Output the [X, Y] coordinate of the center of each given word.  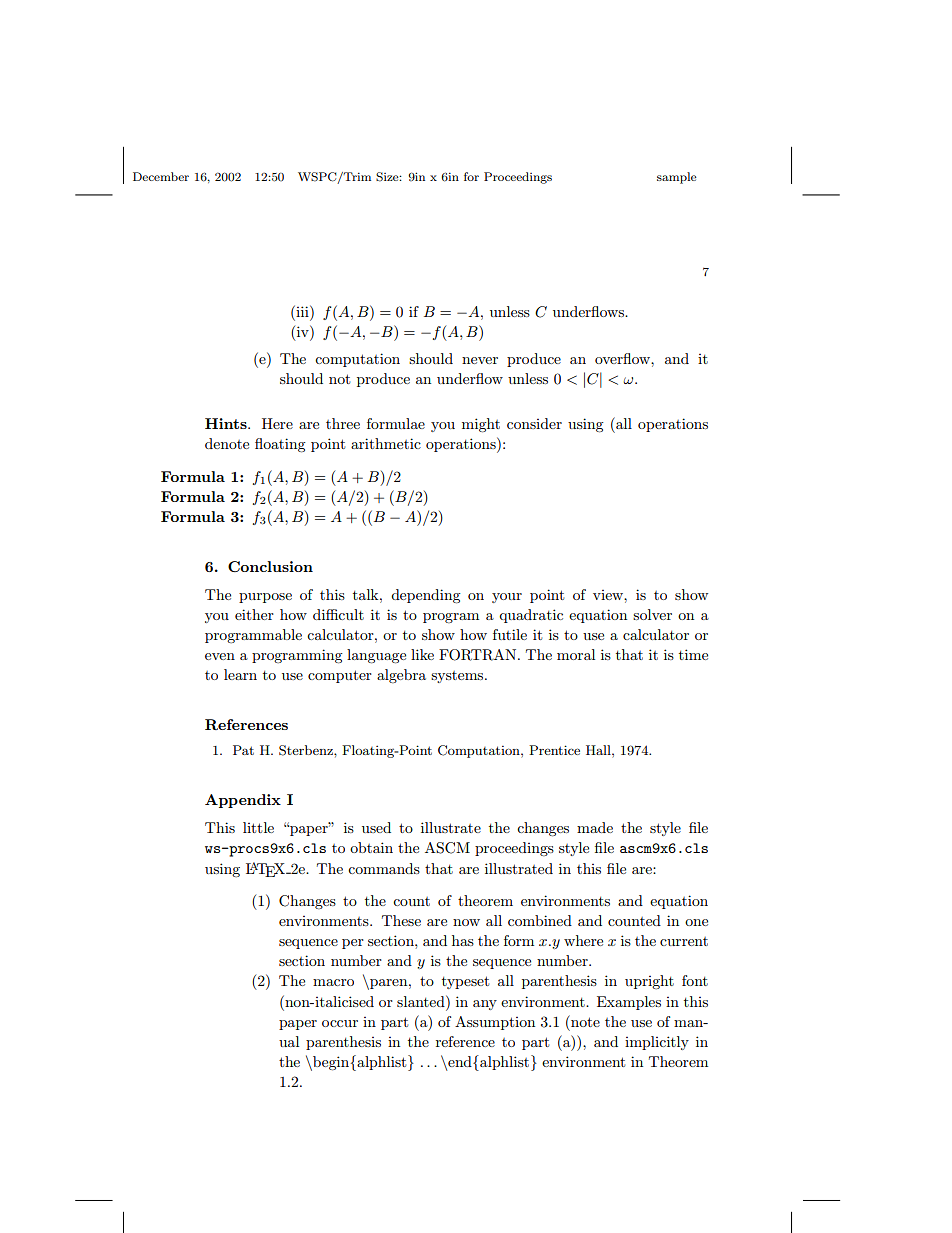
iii [302, 311]
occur [340, 1023]
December [161, 176]
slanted [422, 1001]
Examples [629, 1003]
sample [677, 178]
